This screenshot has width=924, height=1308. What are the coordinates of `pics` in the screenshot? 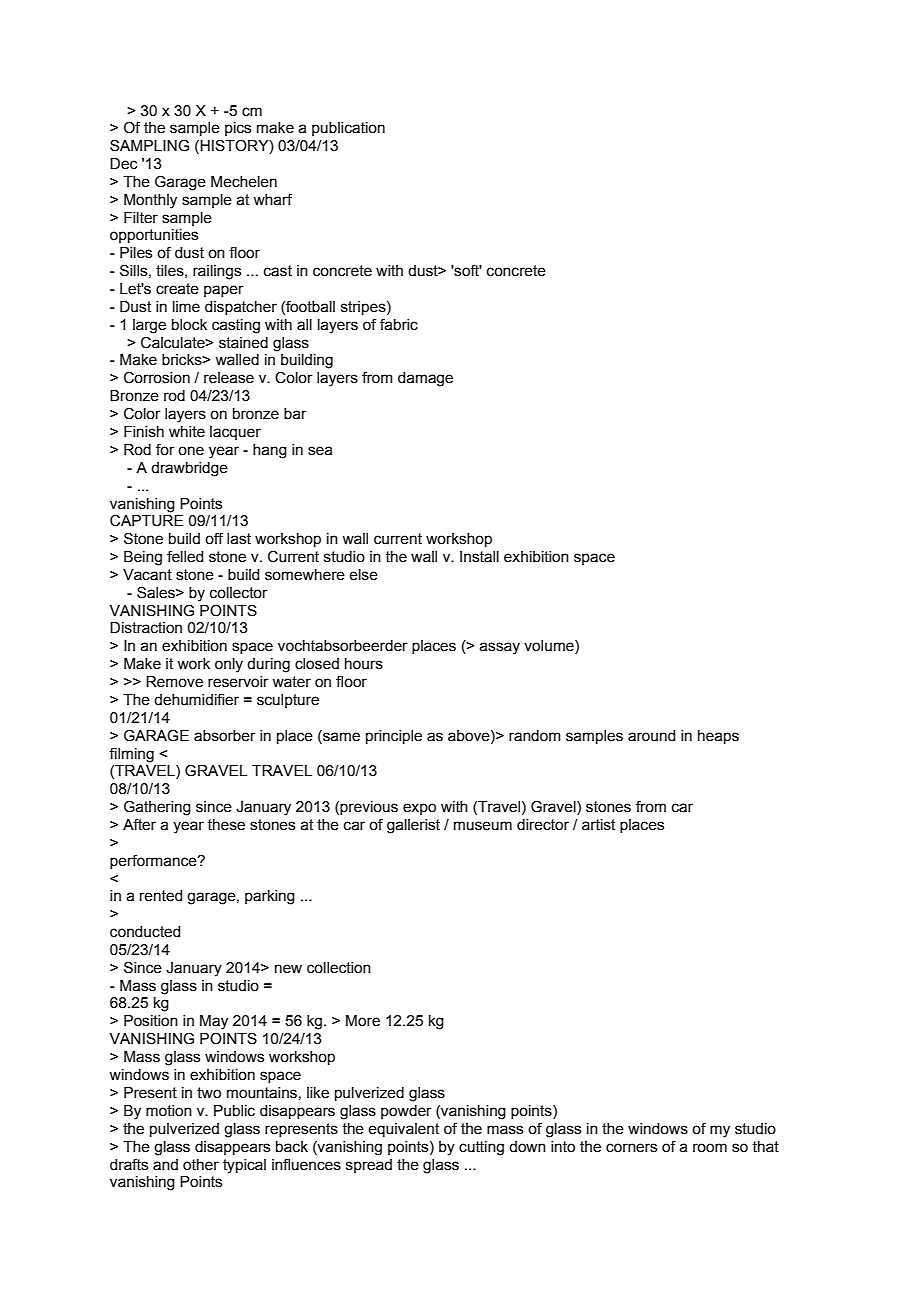 It's located at (238, 129).
